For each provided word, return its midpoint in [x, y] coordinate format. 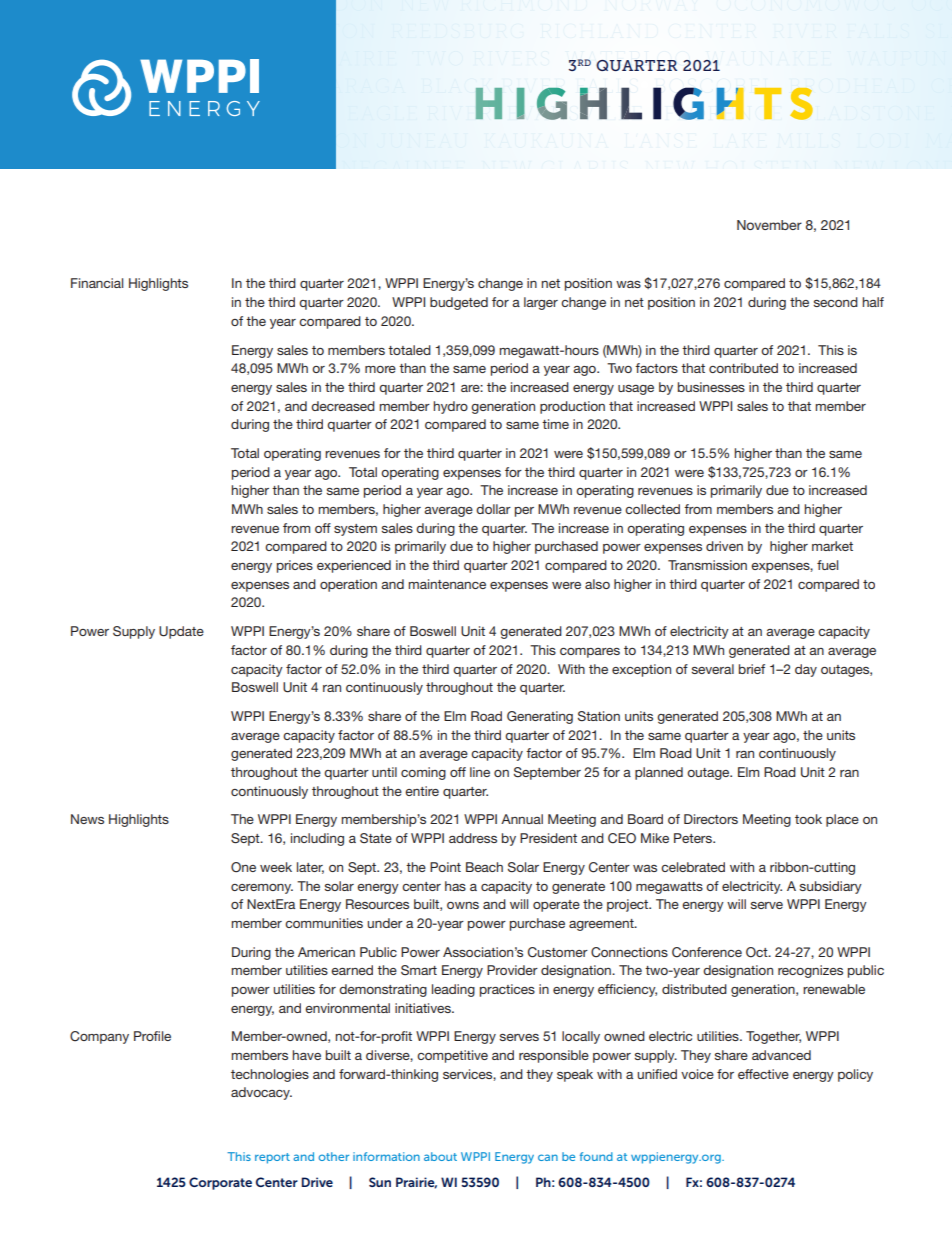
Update [181, 632]
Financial [97, 283]
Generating [540, 717]
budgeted [459, 303]
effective [763, 1074]
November [769, 225]
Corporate [220, 1183]
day [806, 670]
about [440, 1156]
